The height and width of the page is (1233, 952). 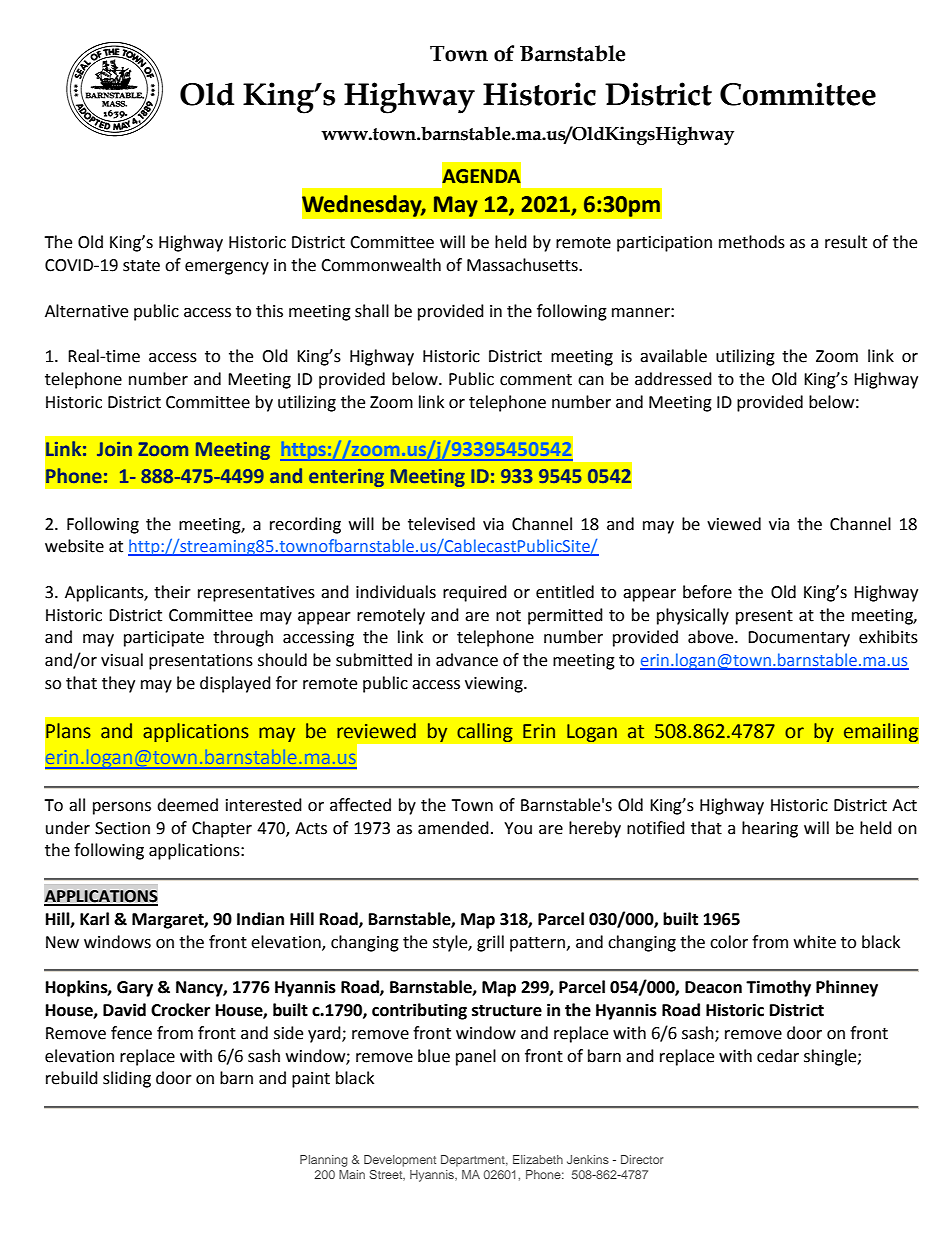 What do you see at coordinates (707, 592) in the page?
I see `before` at bounding box center [707, 592].
